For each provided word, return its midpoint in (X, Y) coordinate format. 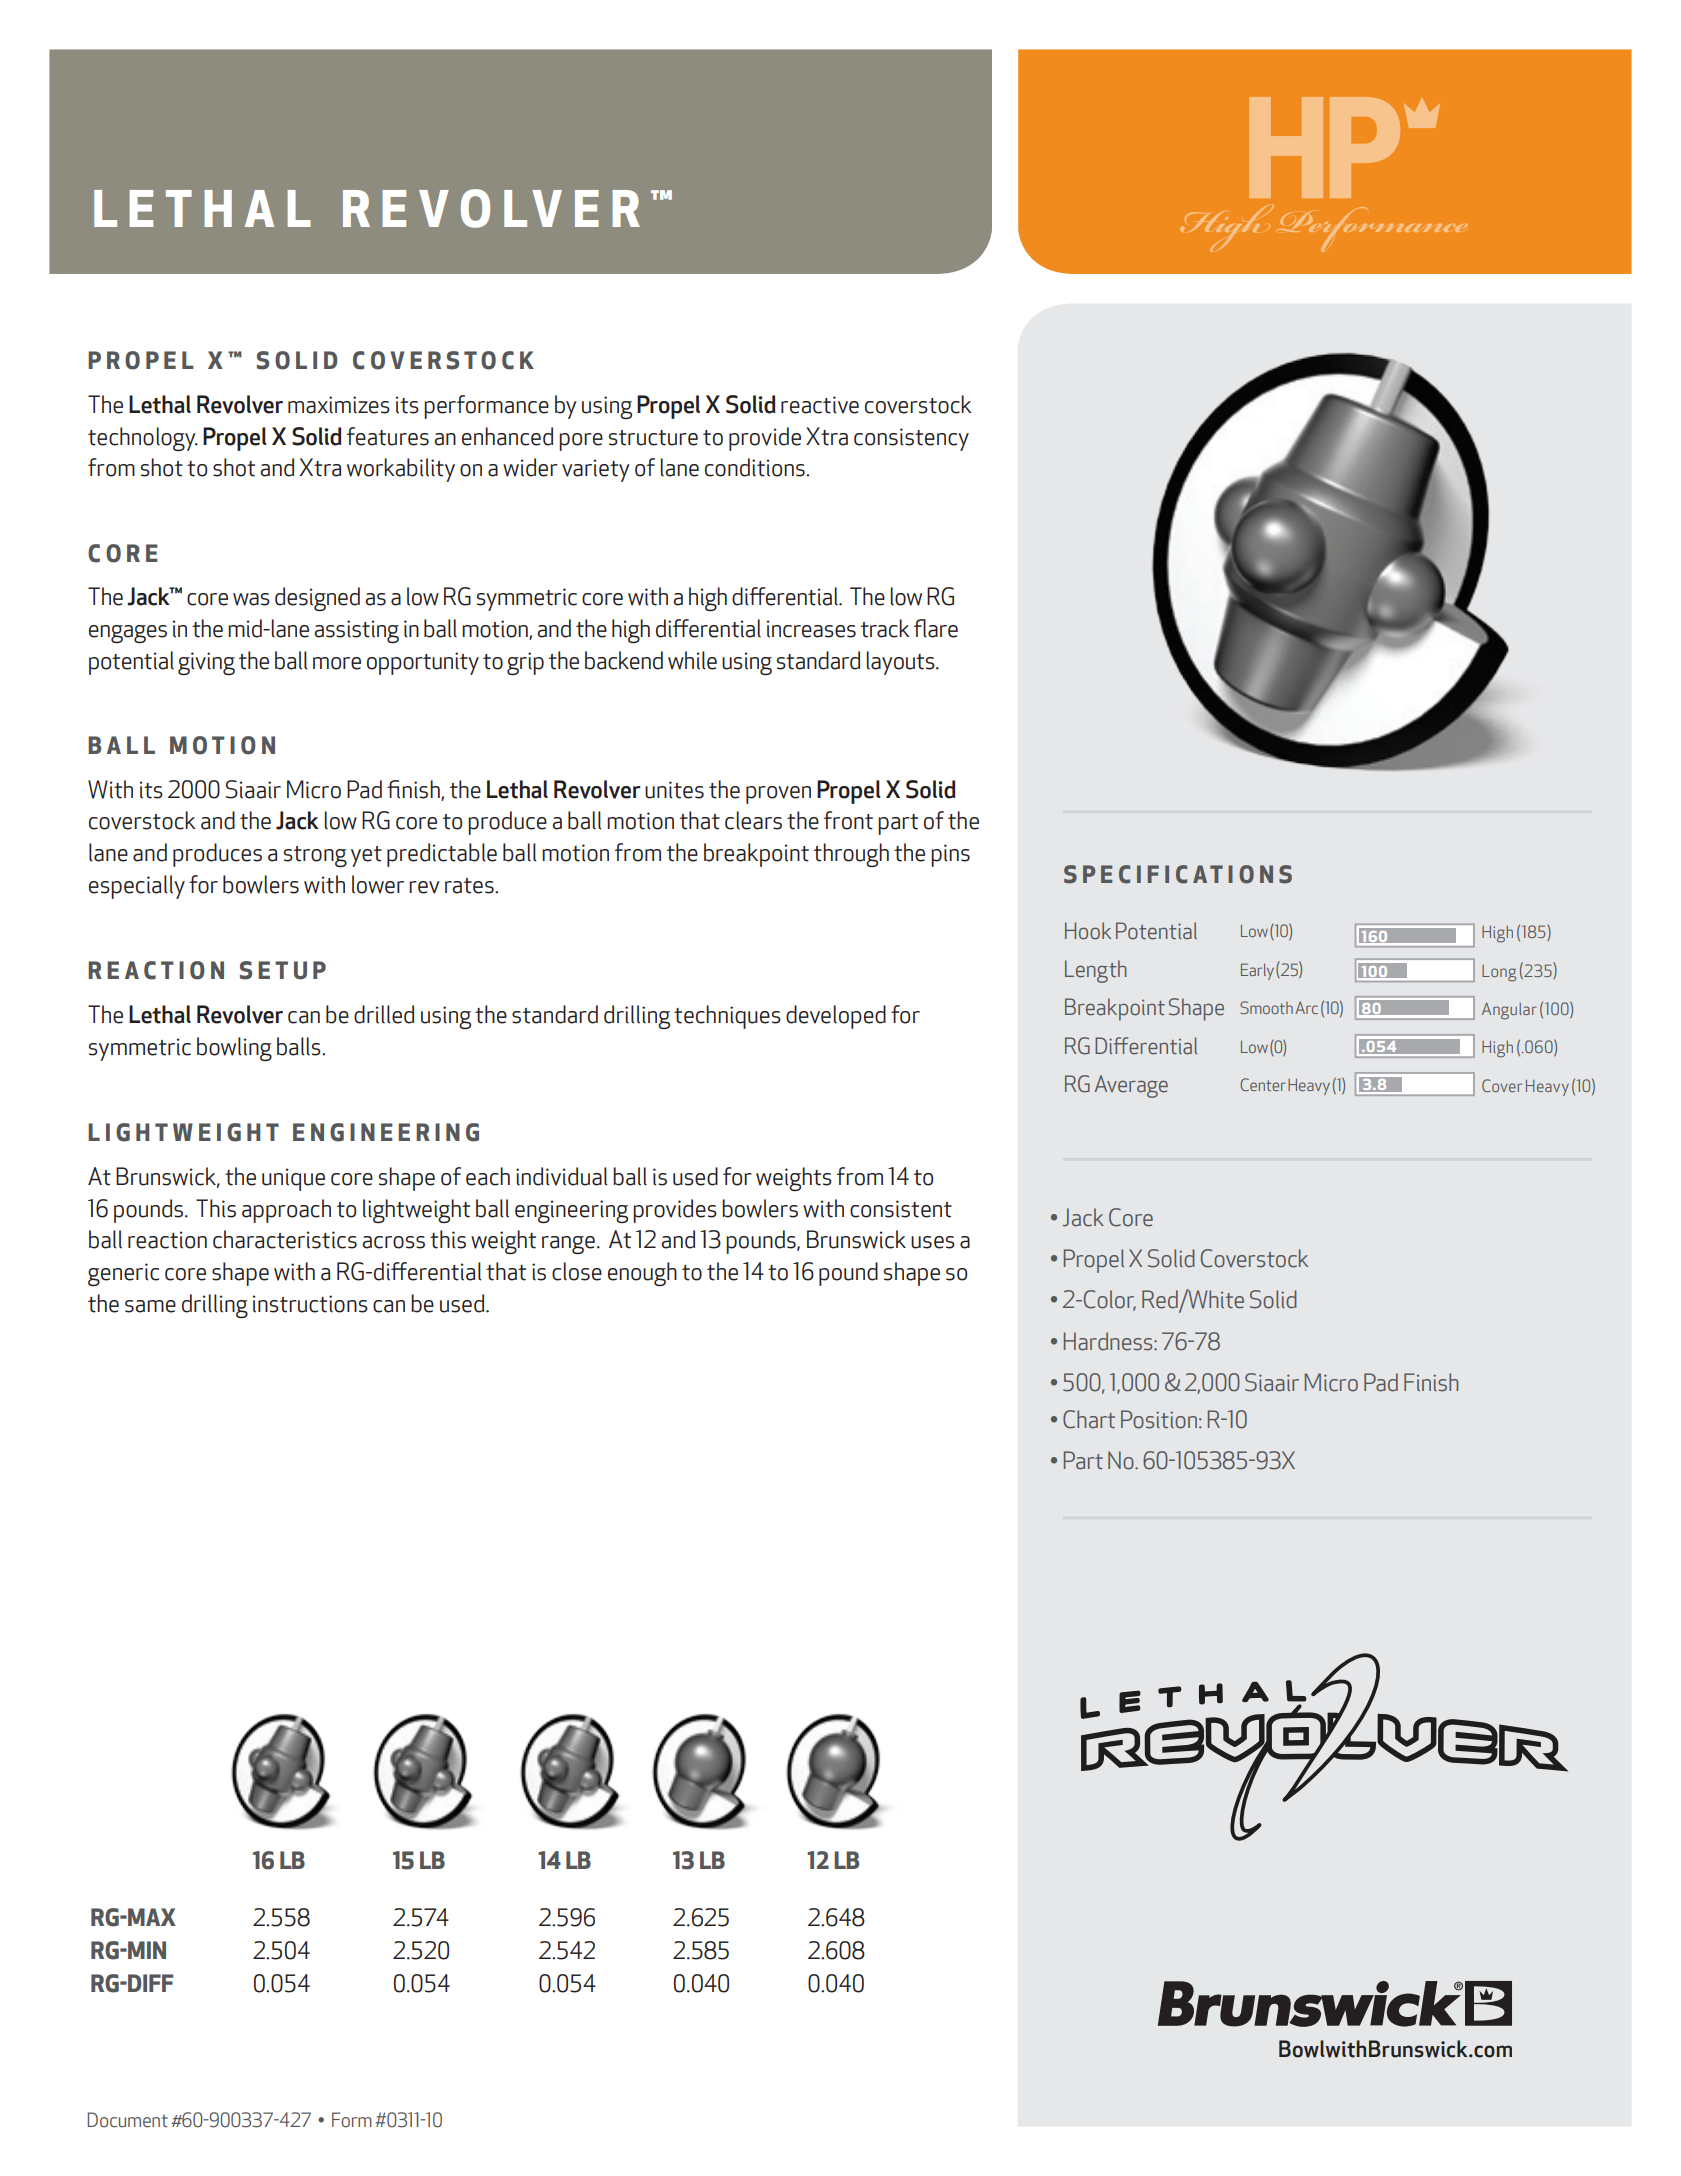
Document (127, 2120)
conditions (756, 467)
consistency (911, 439)
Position (1159, 1419)
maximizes (339, 405)
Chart (1089, 1419)
